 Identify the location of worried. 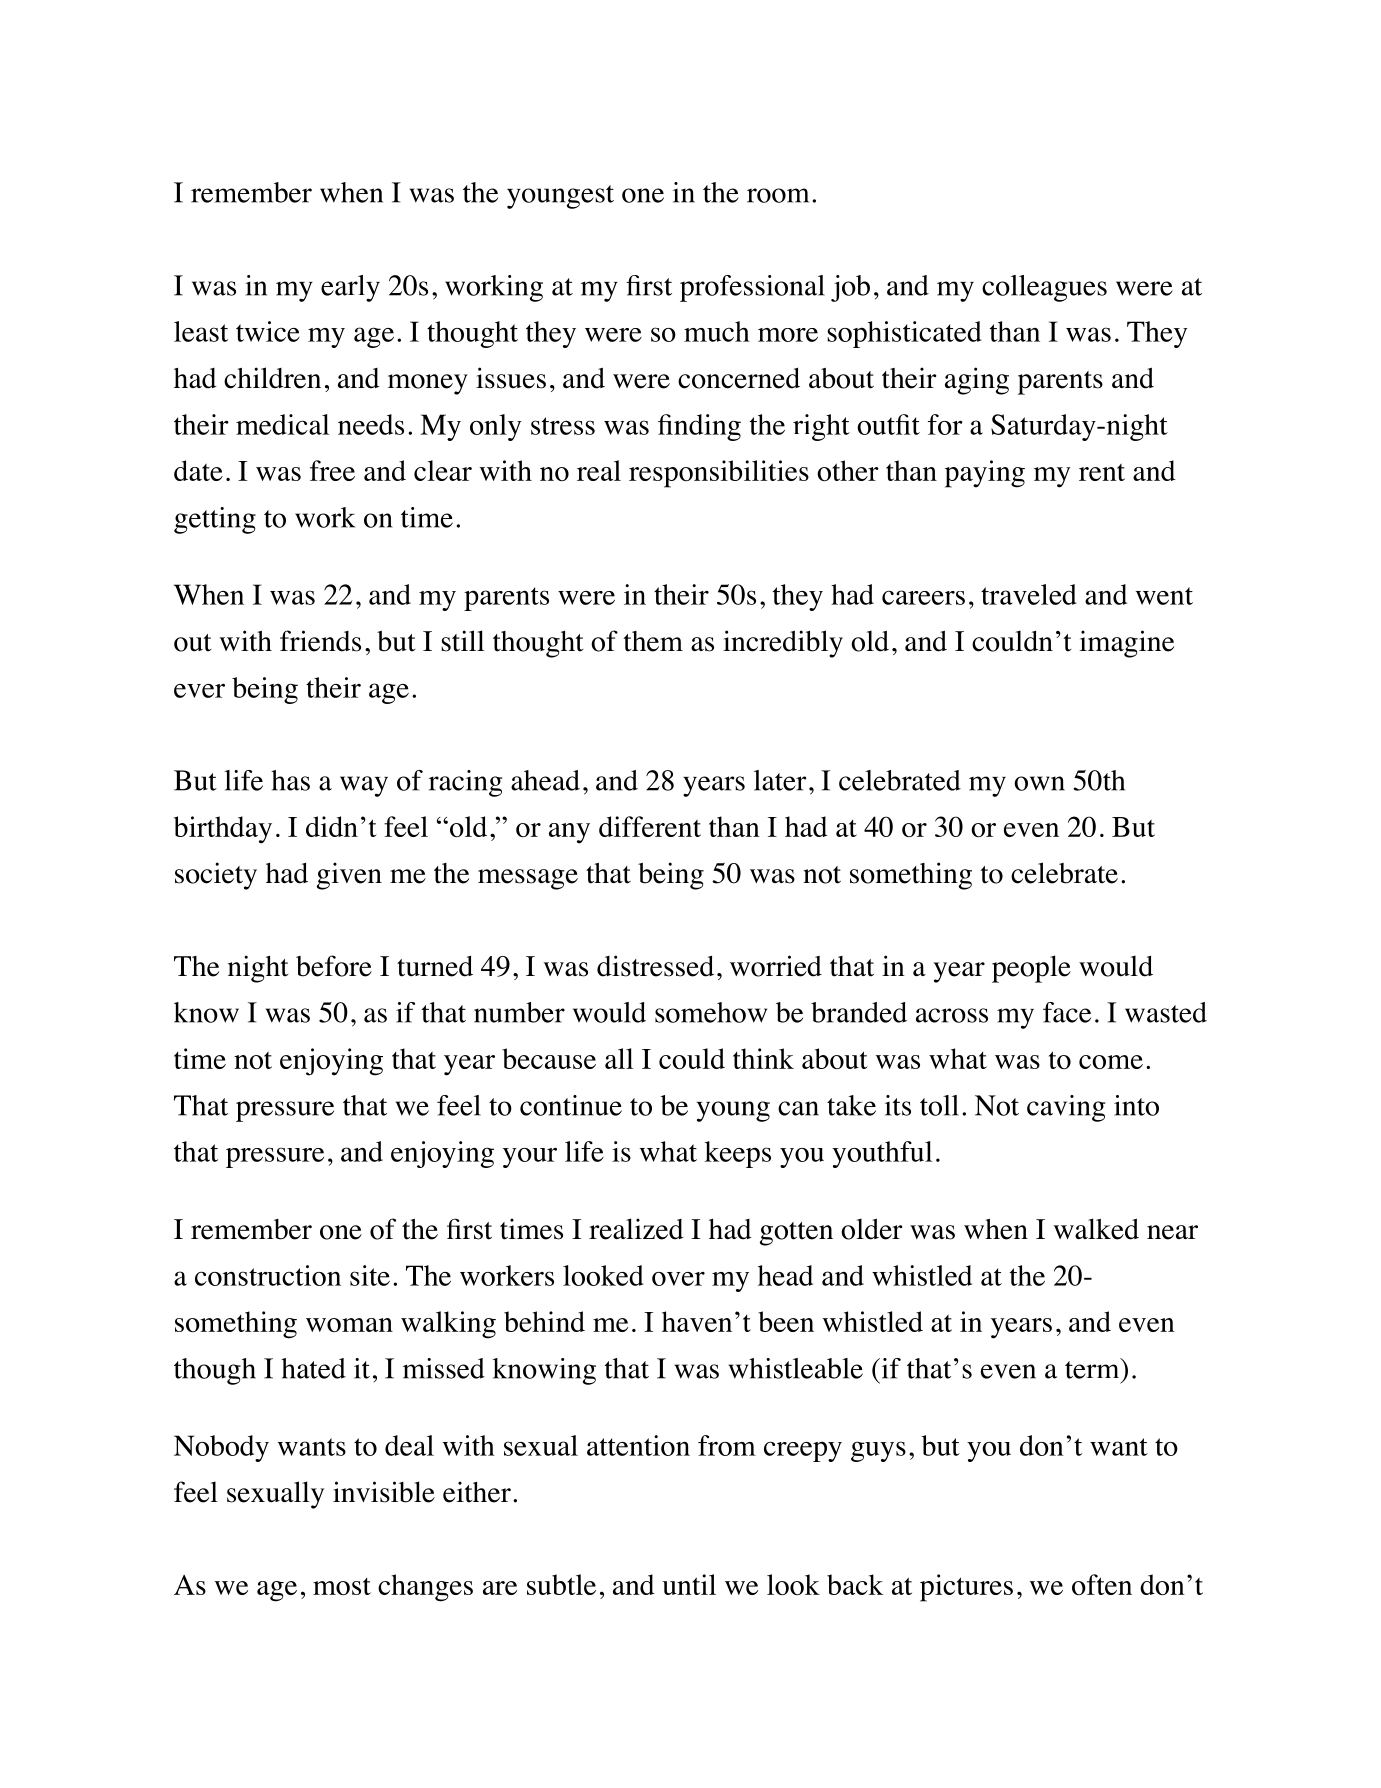
(776, 966).
